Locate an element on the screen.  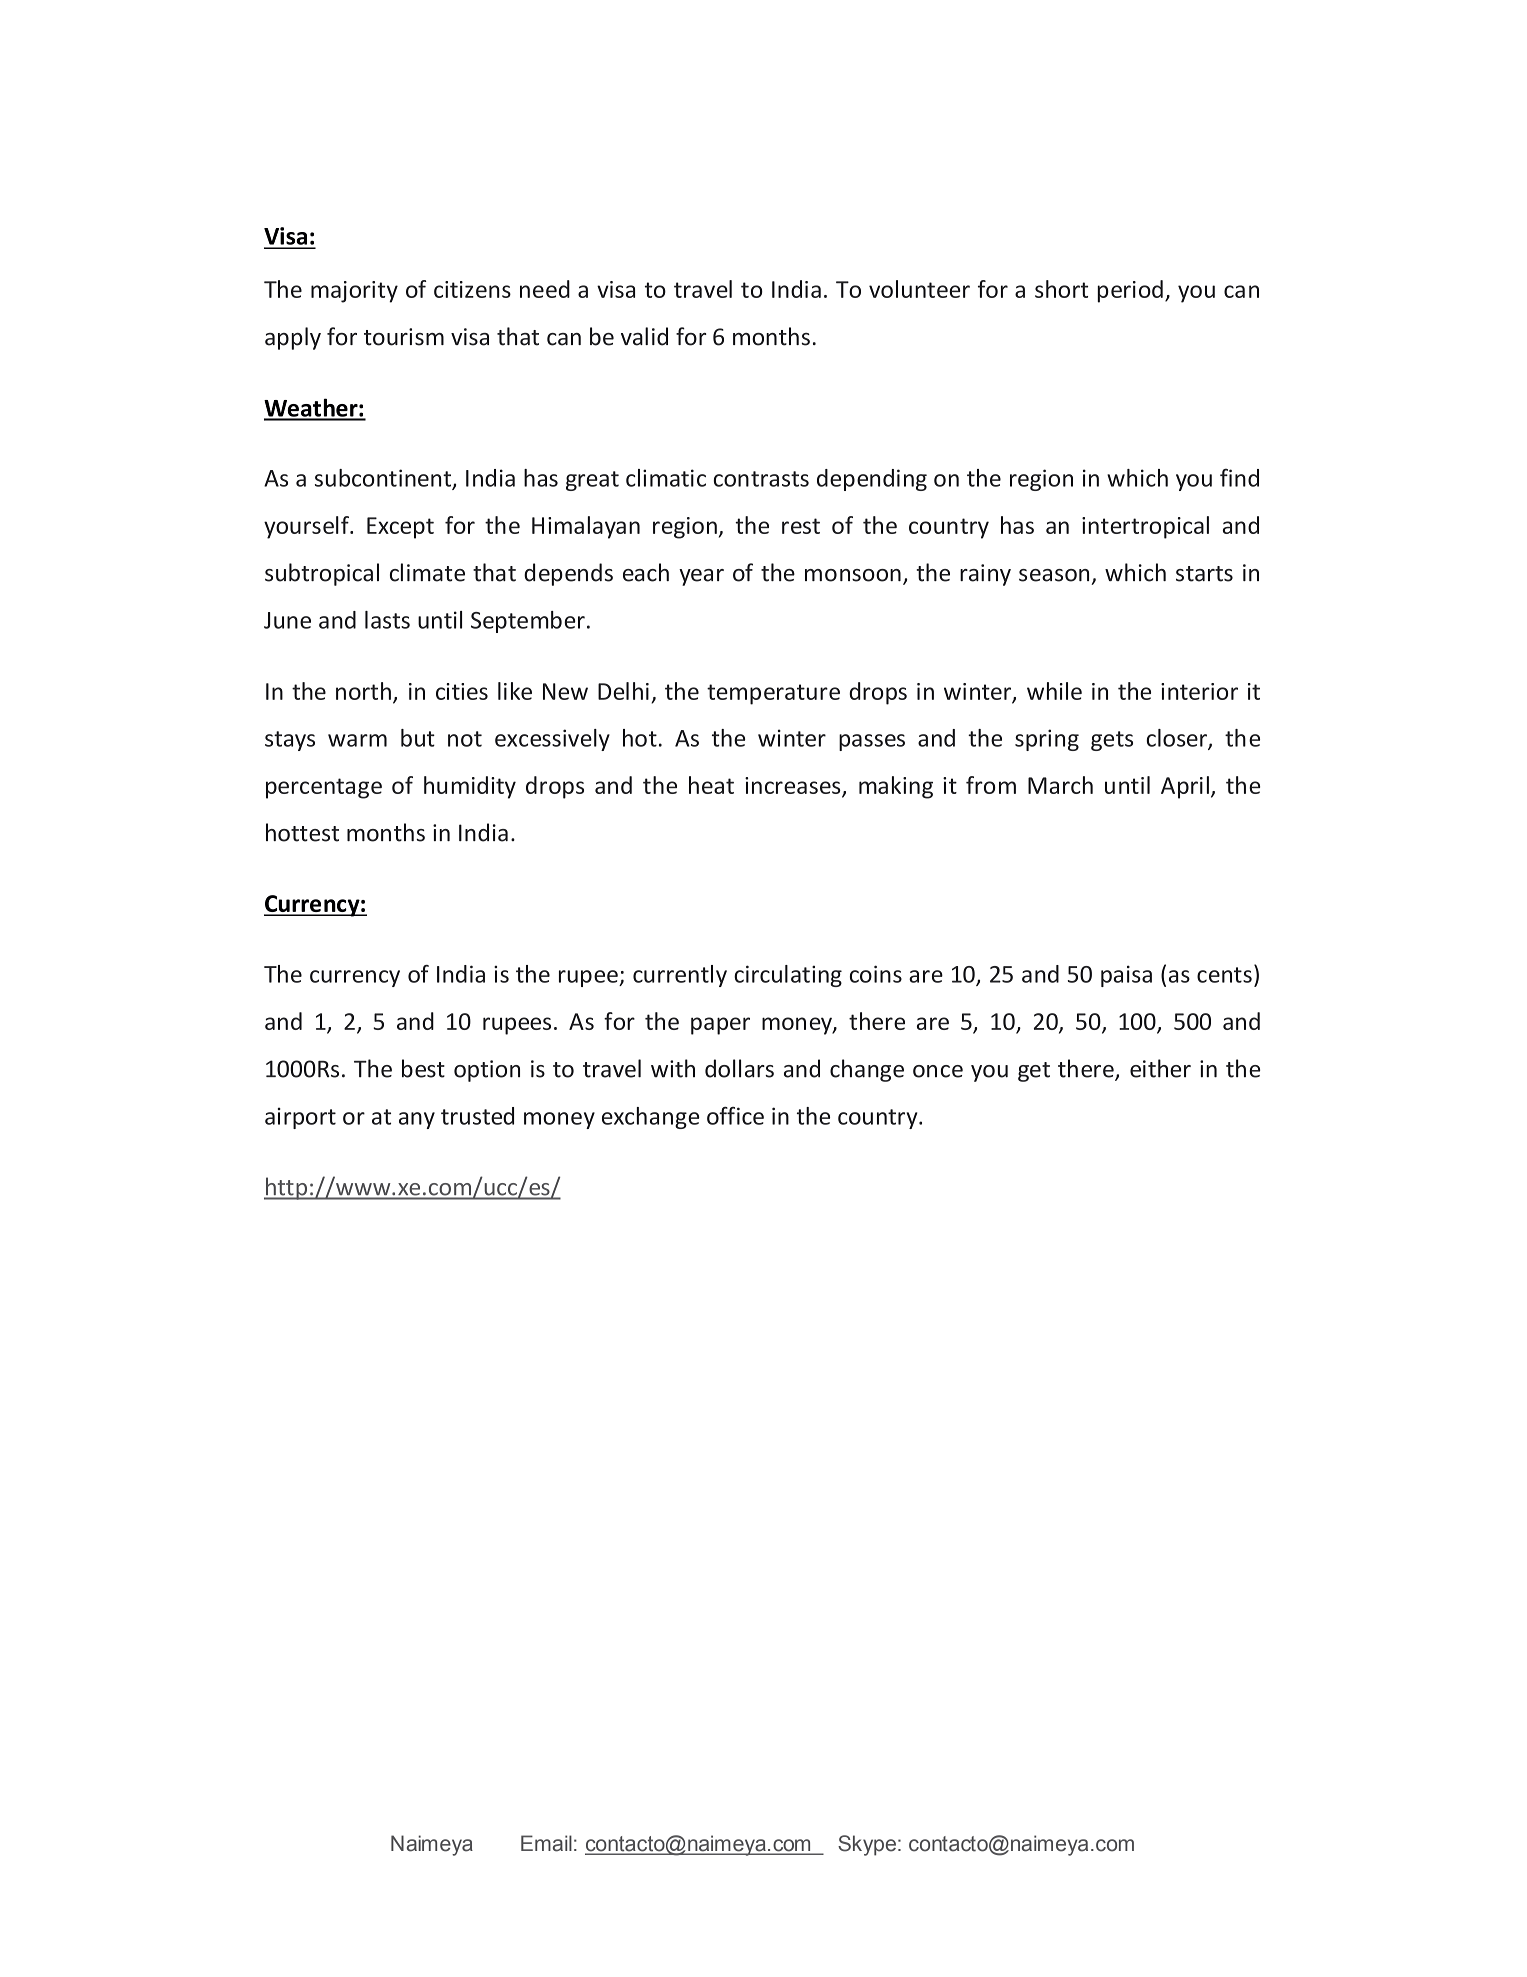
office is located at coordinates (735, 1116).
